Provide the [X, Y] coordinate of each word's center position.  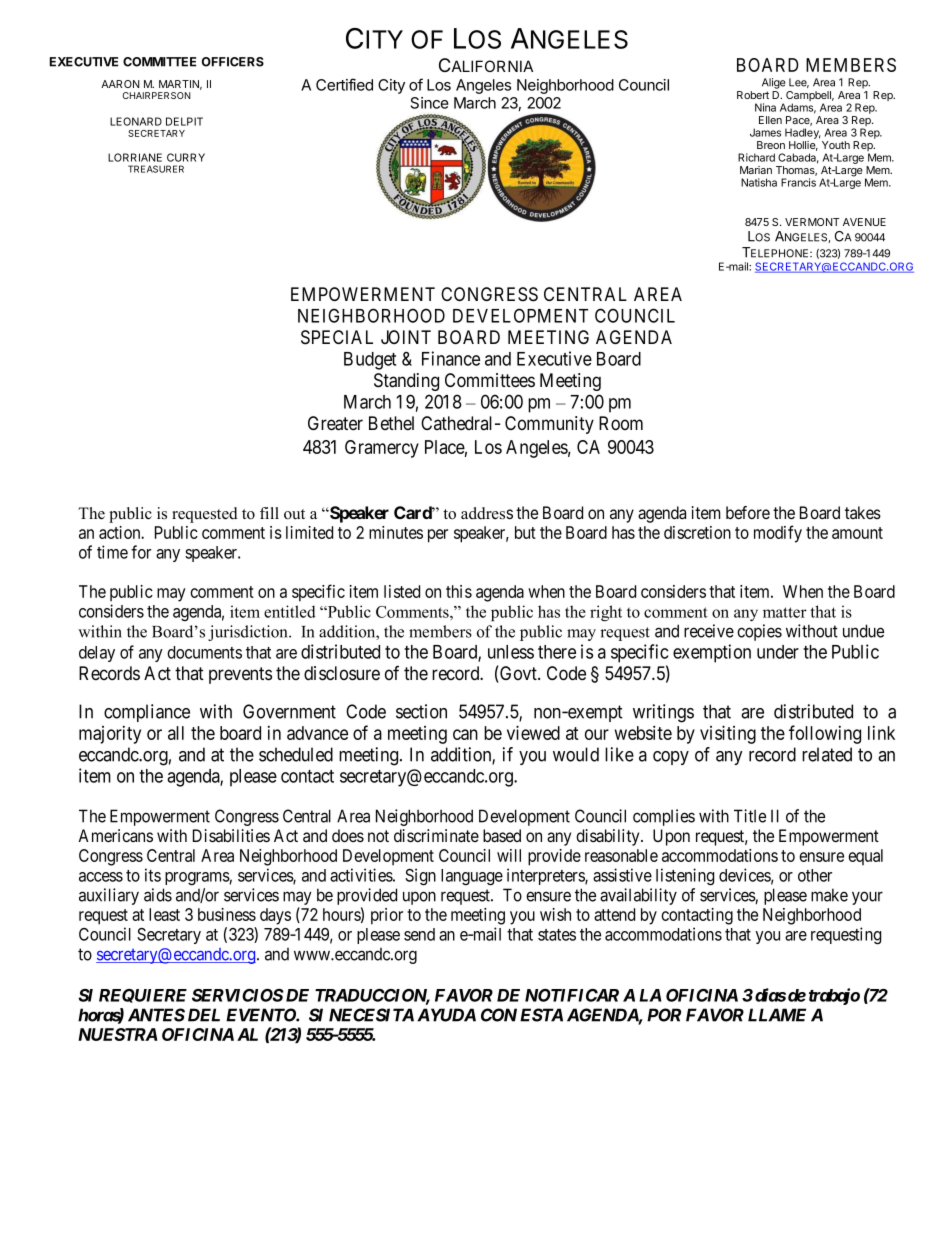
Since [430, 103]
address [487, 513]
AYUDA [446, 1015]
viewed [533, 732]
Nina [765, 107]
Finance [451, 358]
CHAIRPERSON [157, 95]
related [827, 754]
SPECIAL [337, 337]
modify [778, 534]
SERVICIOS [238, 995]
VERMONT [812, 222]
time [112, 552]
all [176, 733]
